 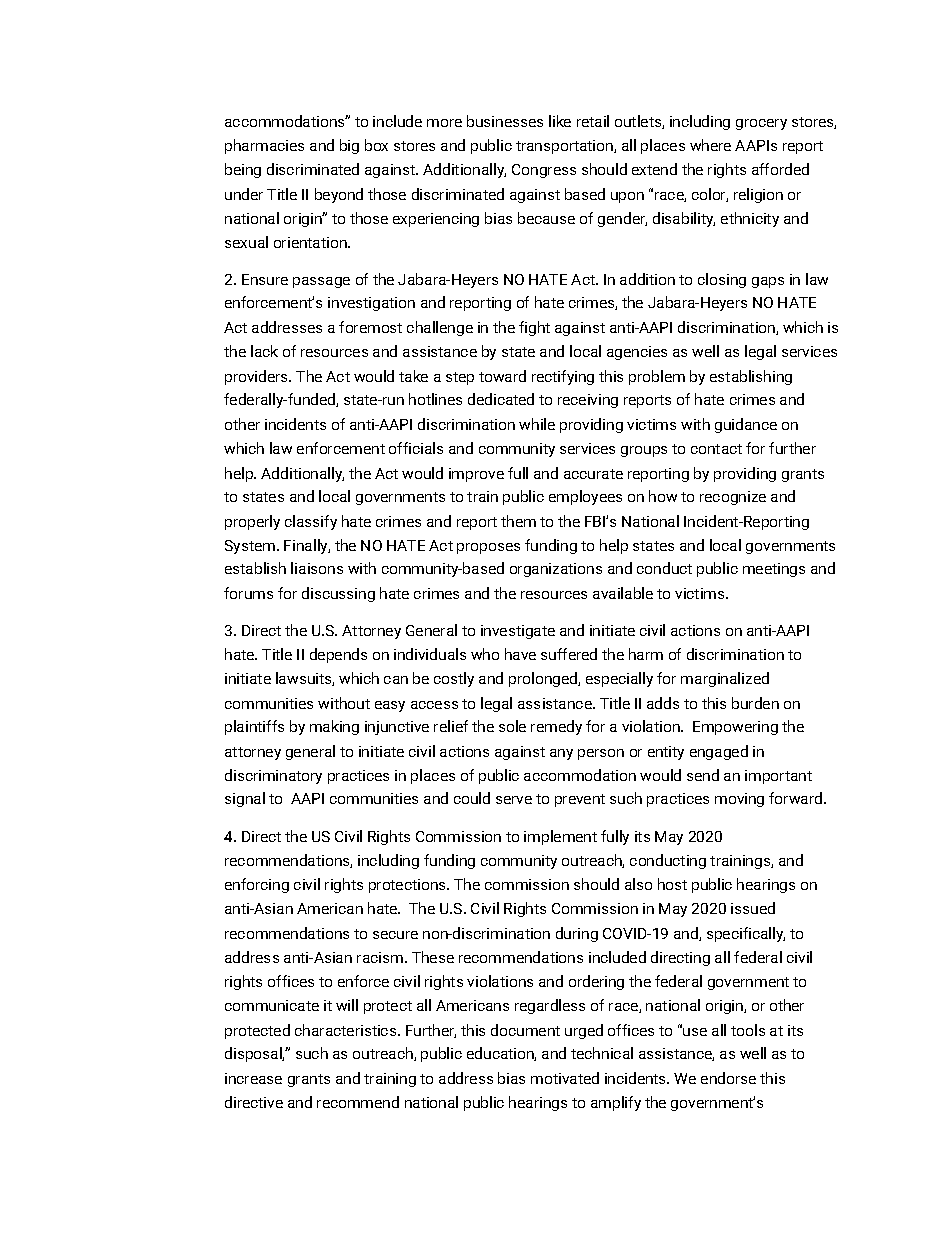 What do you see at coordinates (728, 1078) in the document?
I see `endorse` at bounding box center [728, 1078].
